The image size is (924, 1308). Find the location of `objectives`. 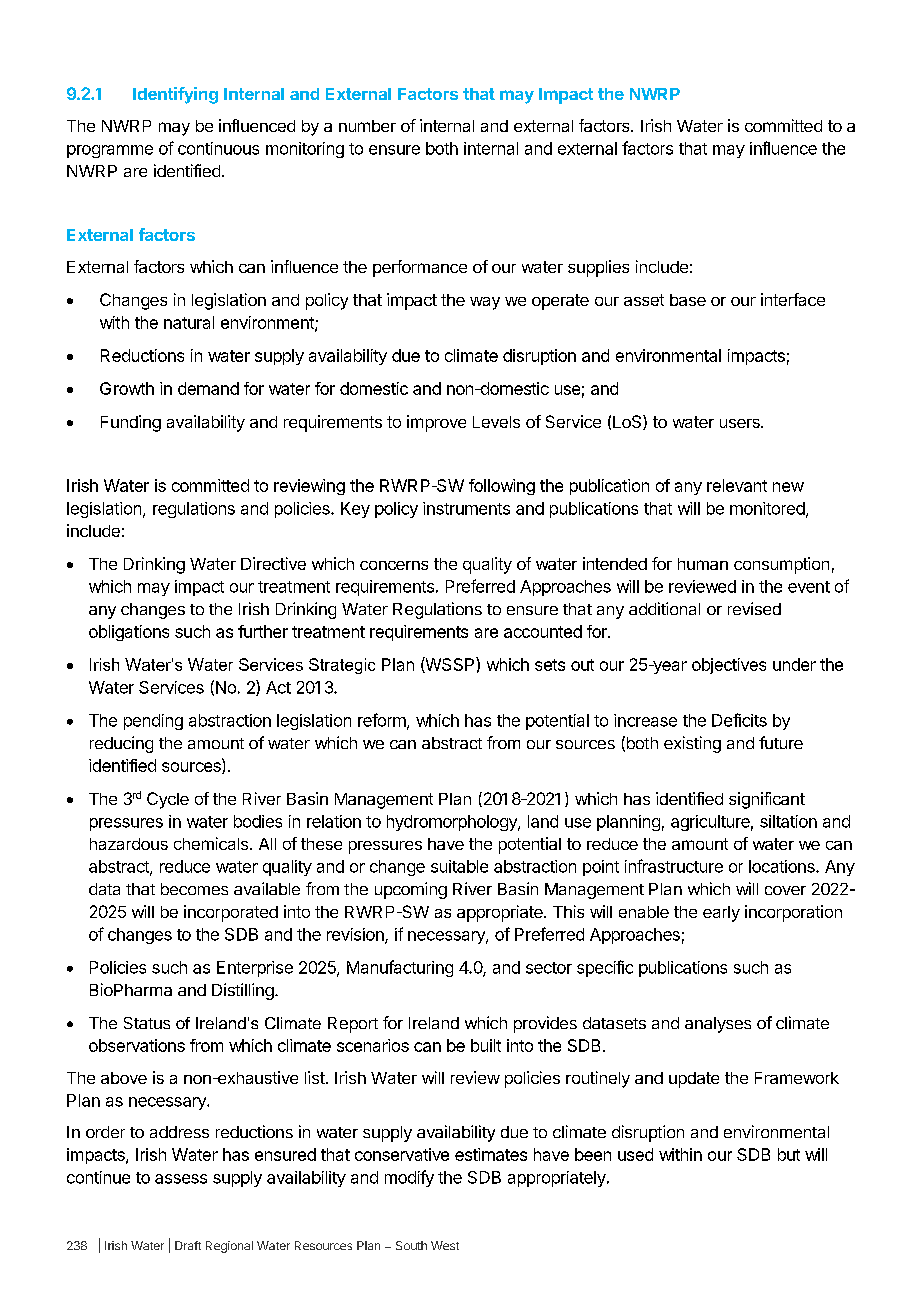

objectives is located at coordinates (729, 666).
